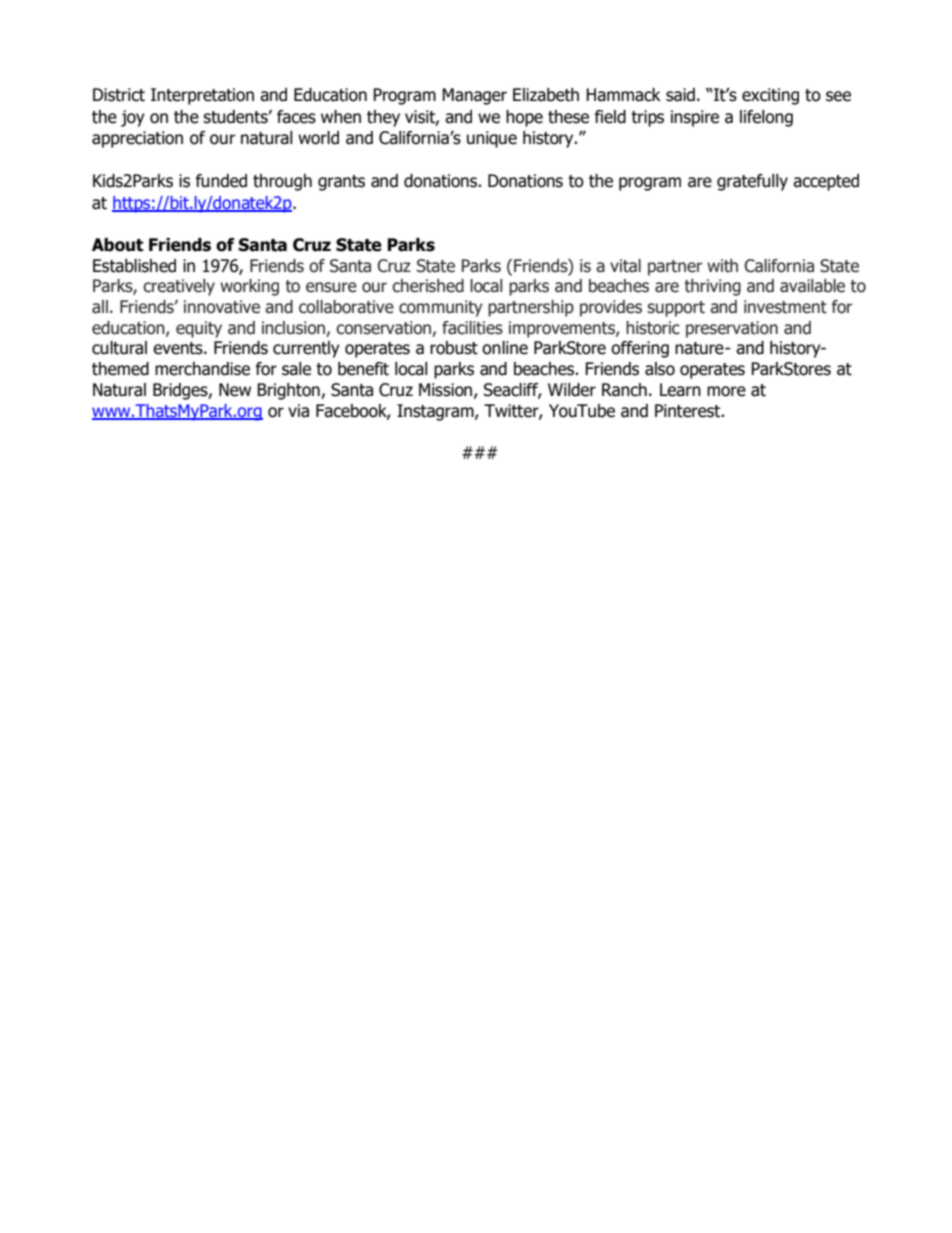  What do you see at coordinates (770, 96) in the screenshot?
I see `exciting` at bounding box center [770, 96].
